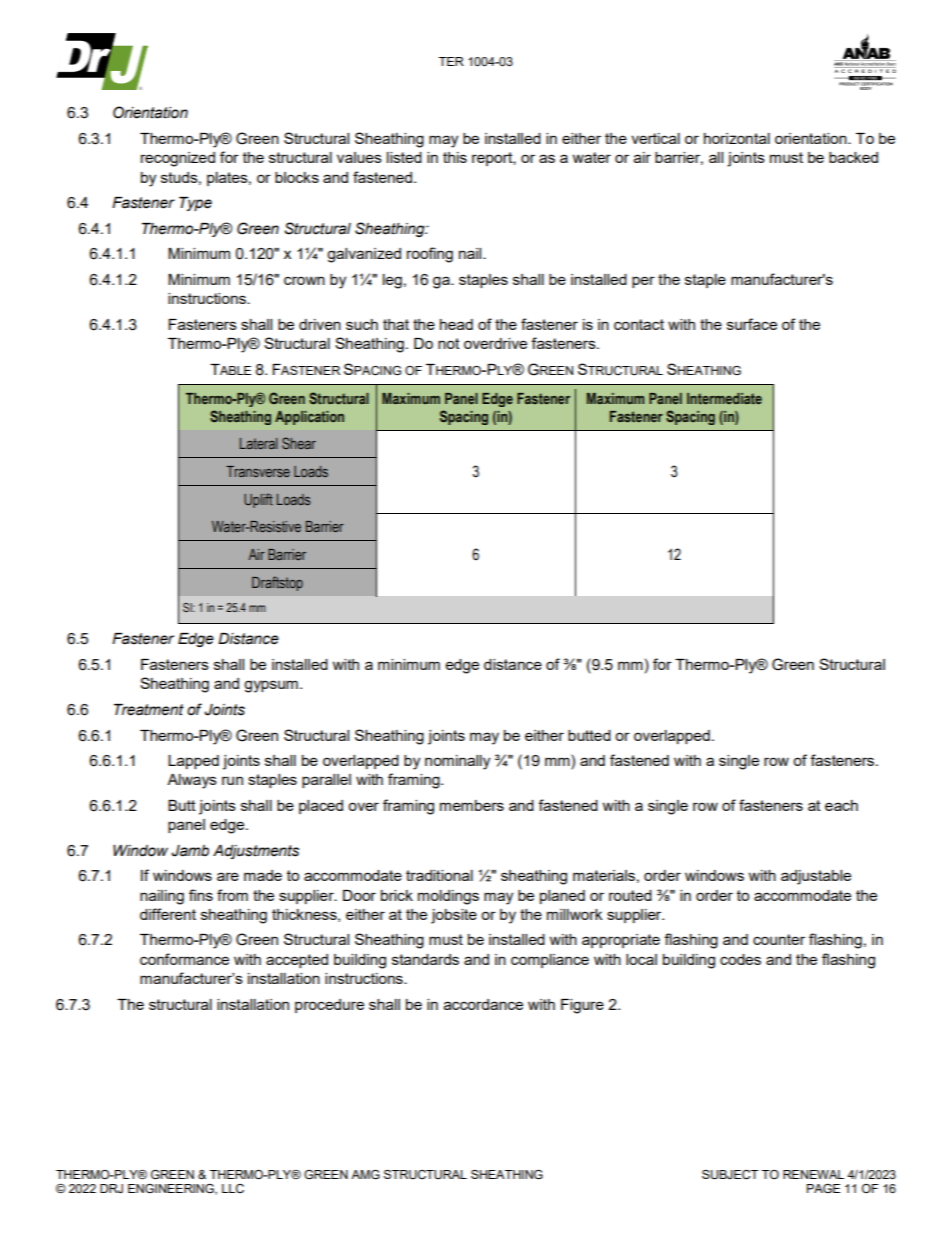 This page has height=1233, width=952. I want to click on horizontal, so click(737, 138).
